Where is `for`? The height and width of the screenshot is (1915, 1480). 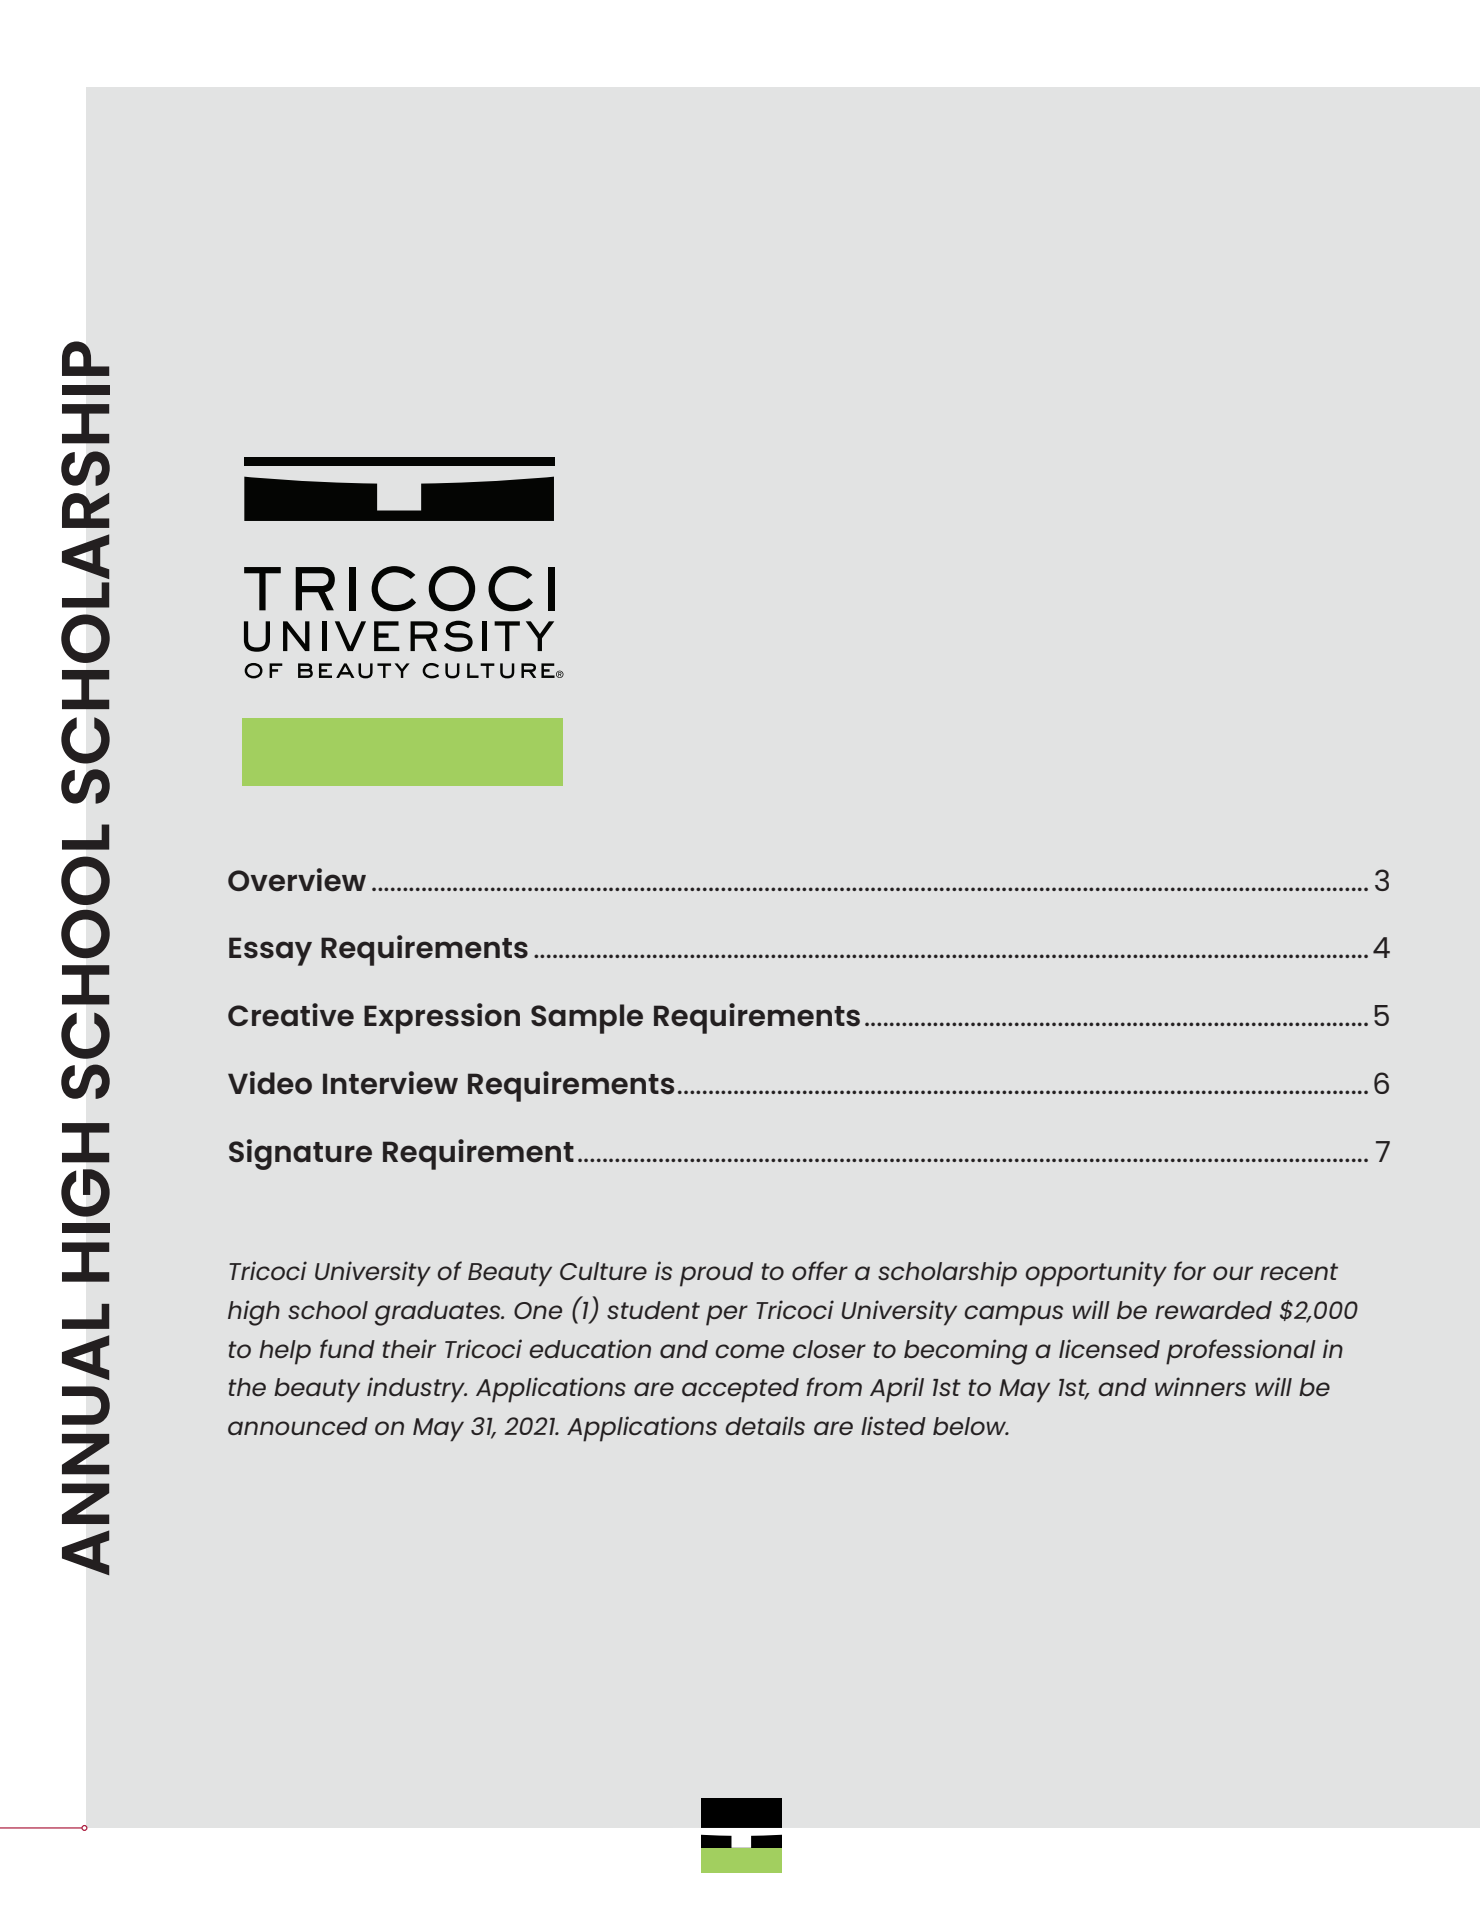 for is located at coordinates (1190, 1270).
